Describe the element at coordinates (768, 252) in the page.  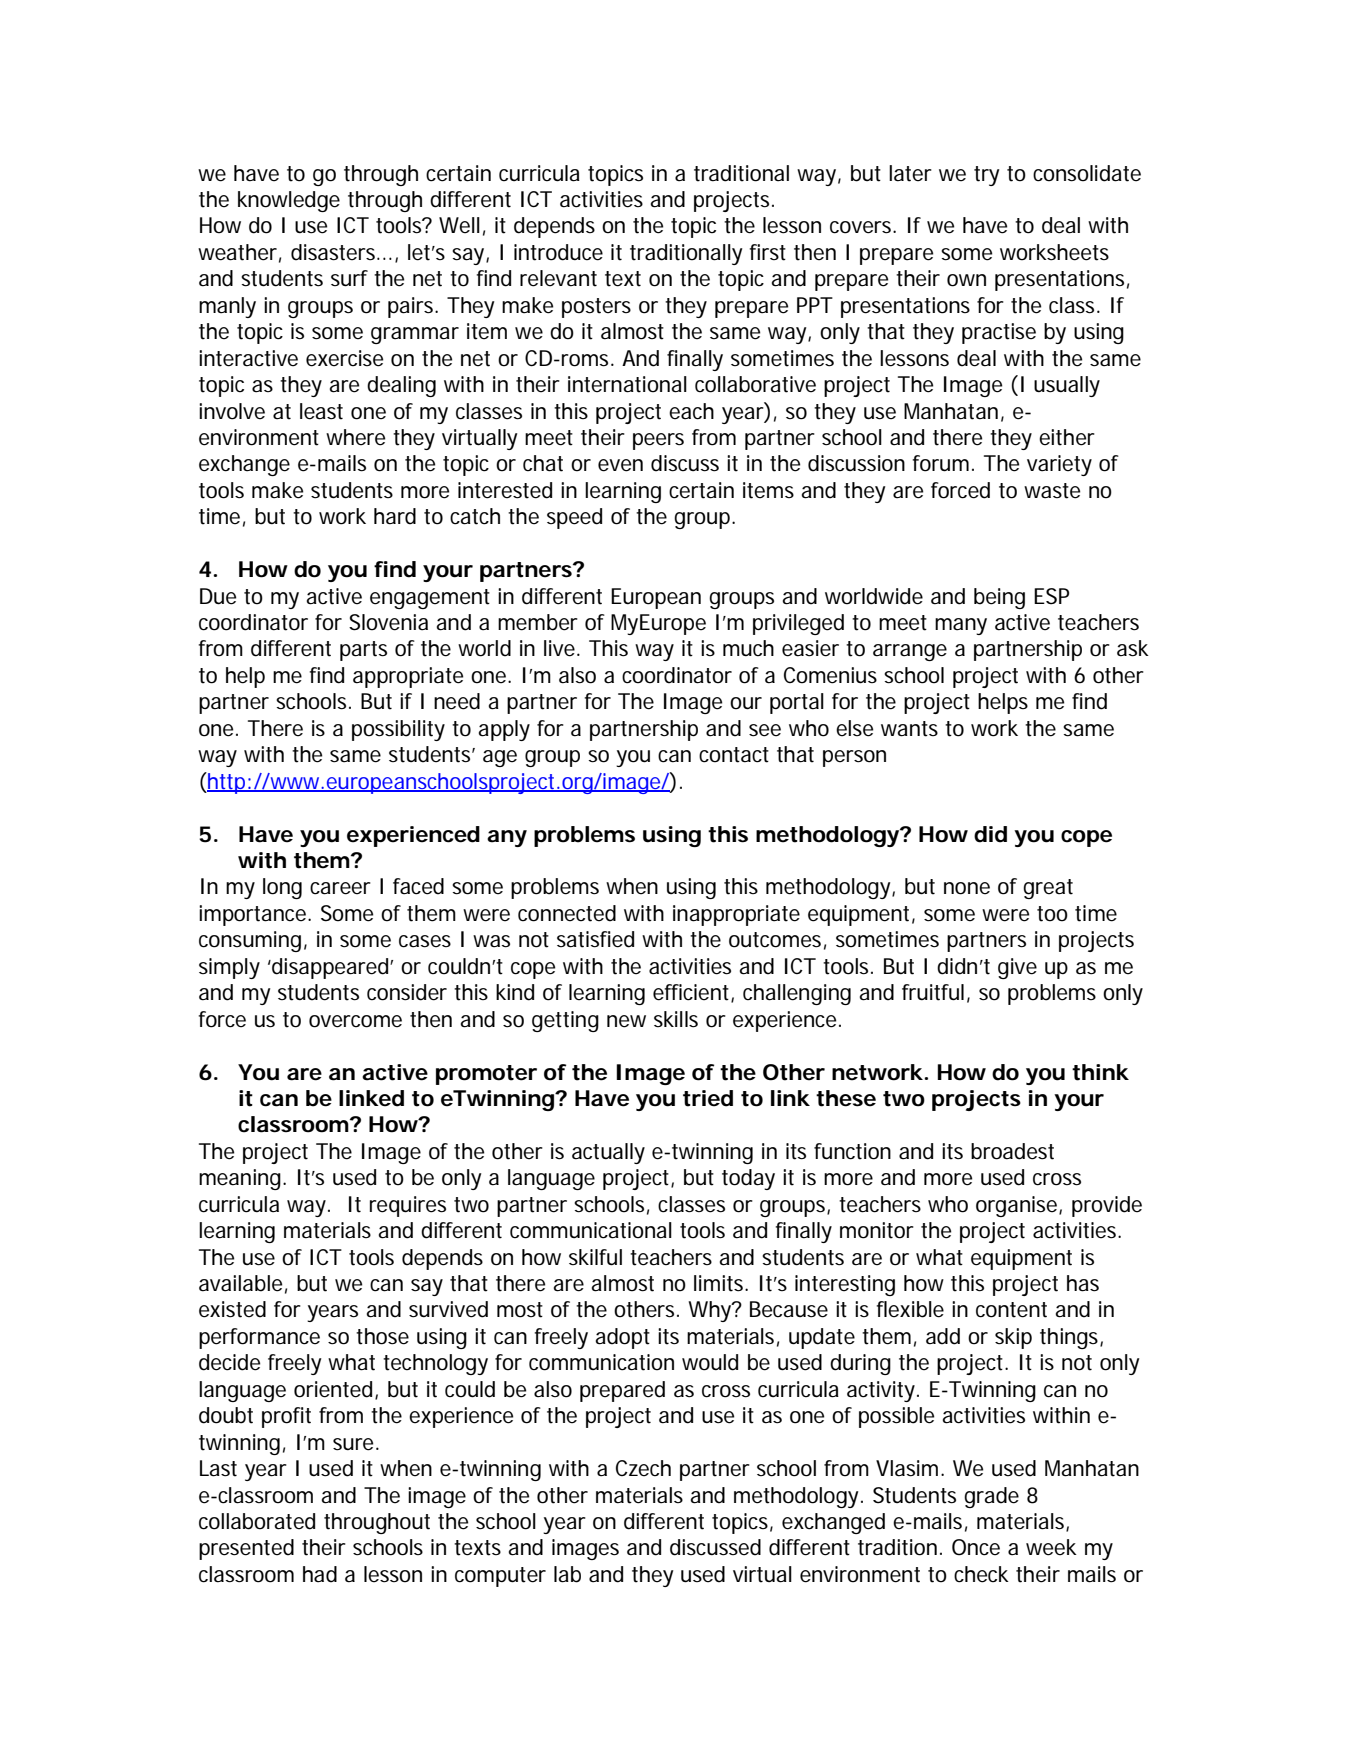
I see `first` at that location.
